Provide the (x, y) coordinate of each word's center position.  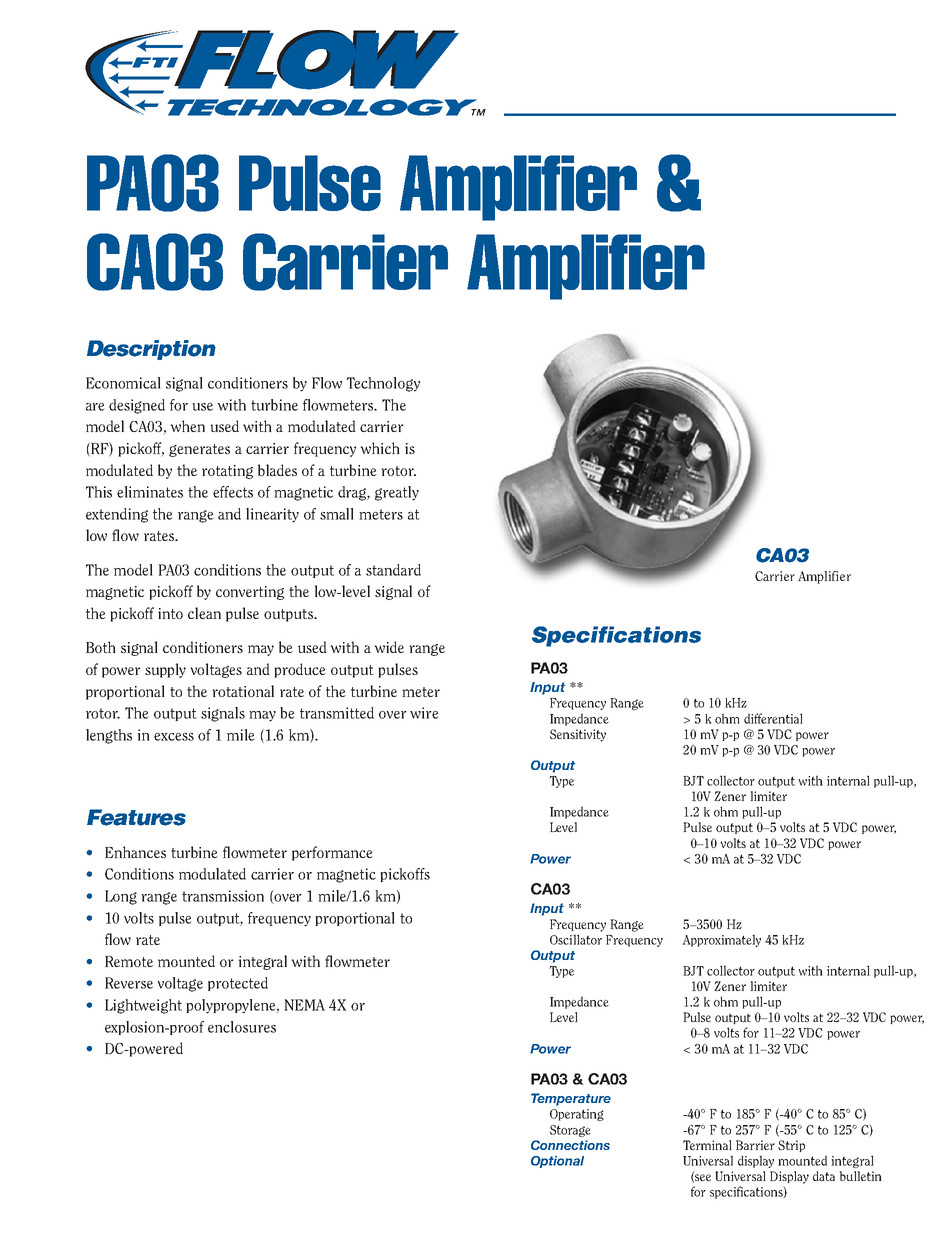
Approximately (721, 940)
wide (389, 647)
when (187, 426)
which (380, 448)
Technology (383, 384)
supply (165, 670)
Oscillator (576, 939)
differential (773, 718)
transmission (223, 896)
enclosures (242, 1027)
